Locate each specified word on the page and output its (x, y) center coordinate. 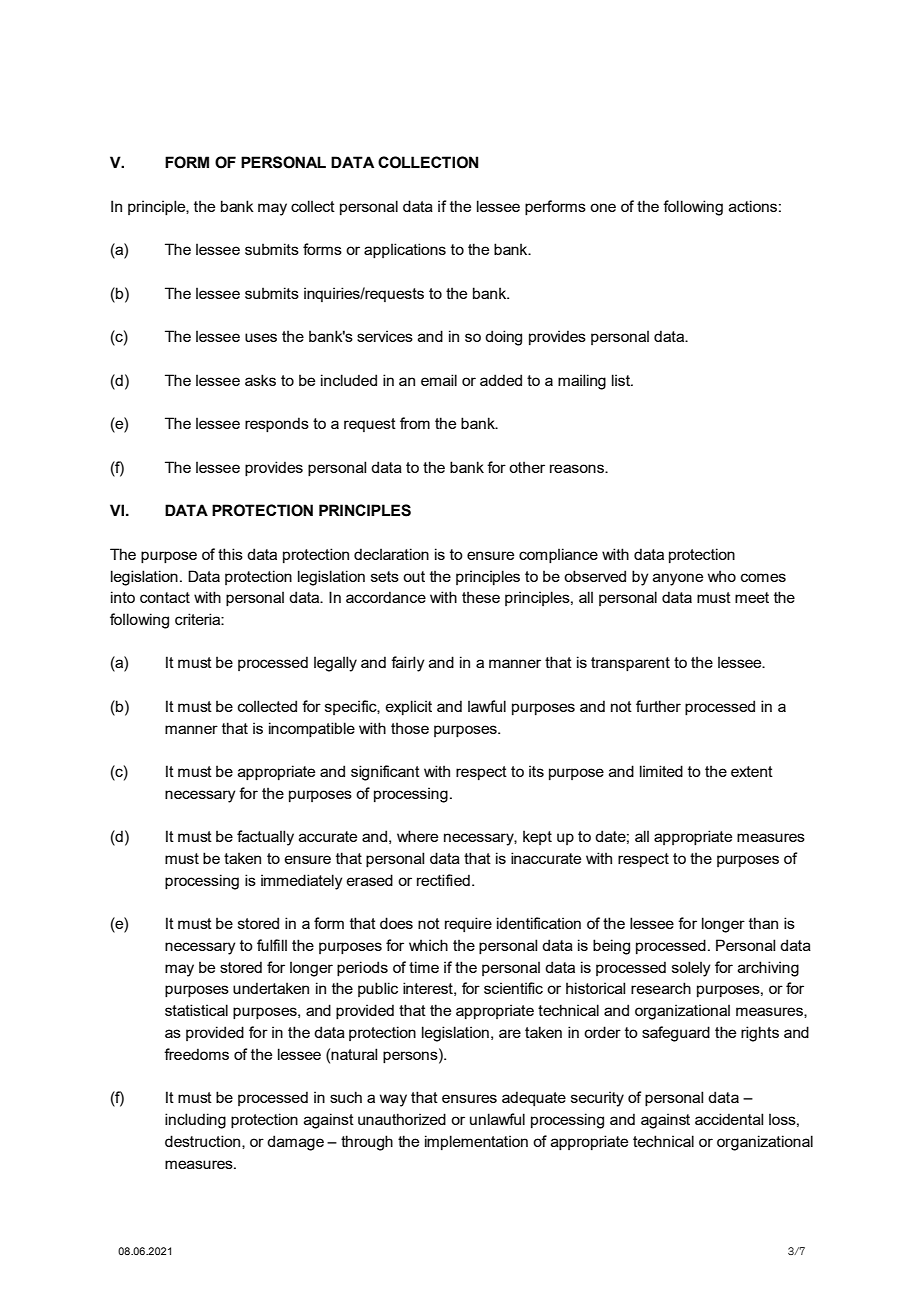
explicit (409, 707)
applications (405, 250)
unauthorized (402, 1119)
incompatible (312, 729)
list (622, 380)
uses (261, 337)
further (658, 706)
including (195, 1121)
